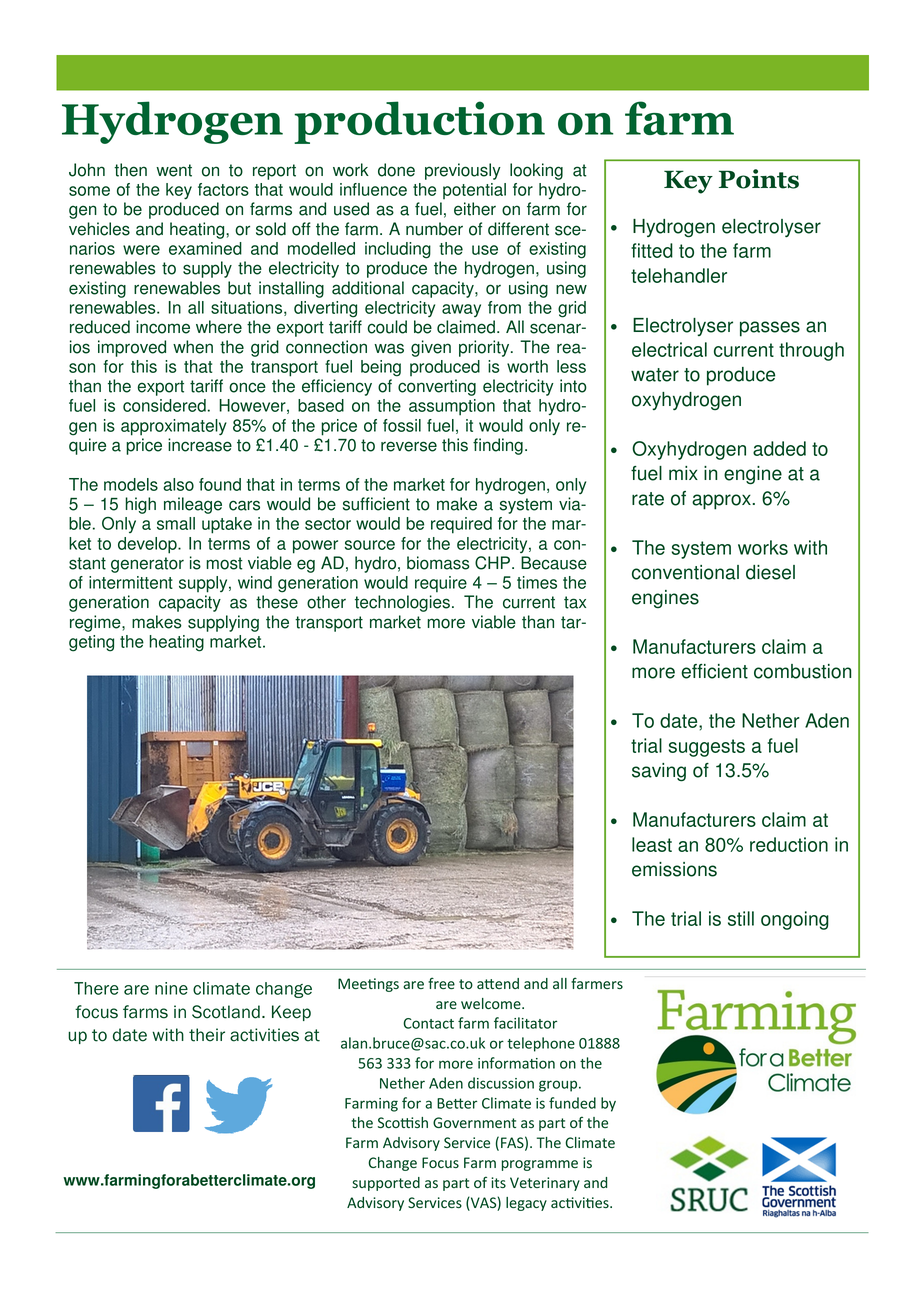 The height and width of the screenshot is (1308, 924). What do you see at coordinates (96, 623) in the screenshot?
I see `regime` at bounding box center [96, 623].
